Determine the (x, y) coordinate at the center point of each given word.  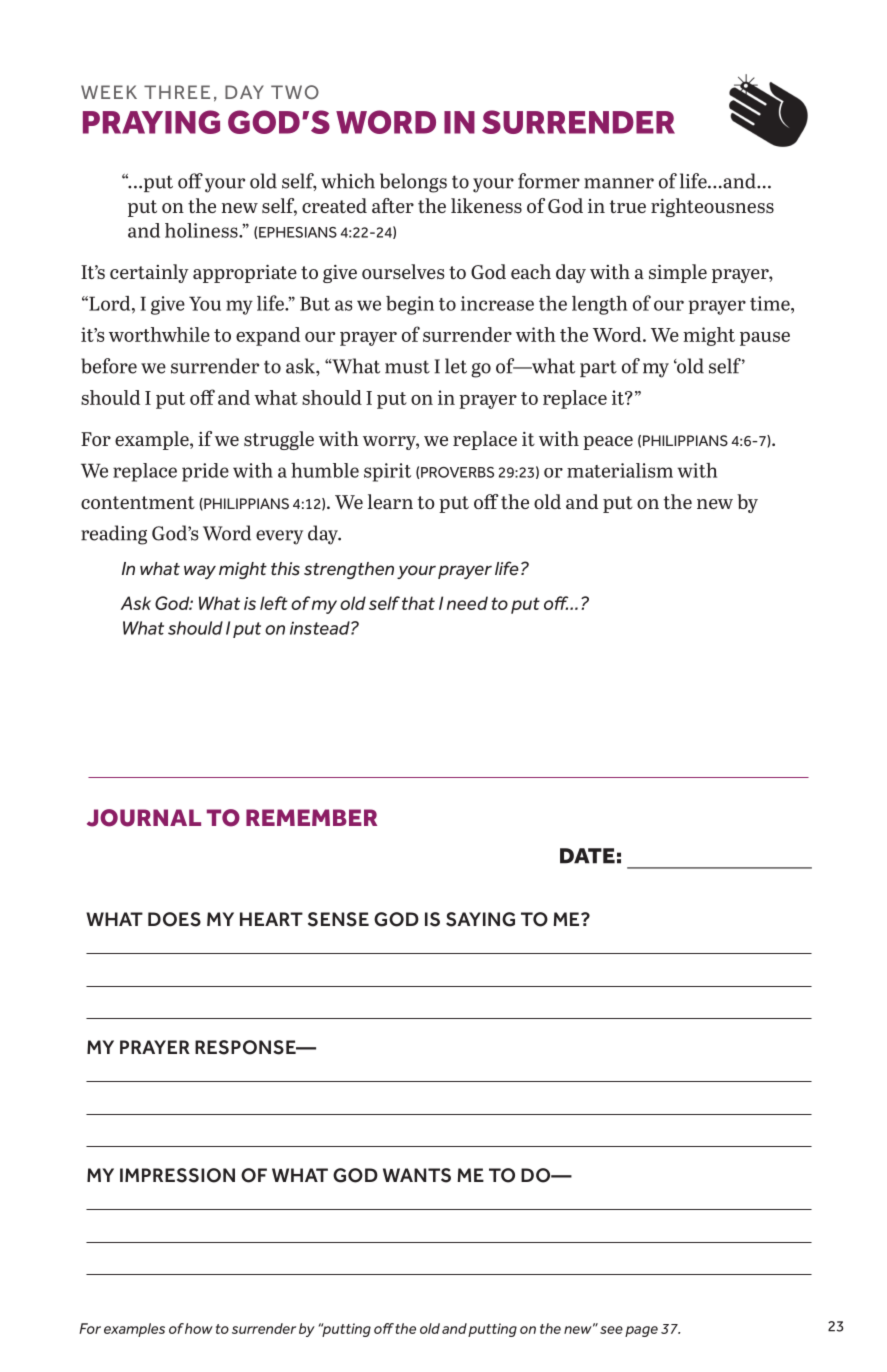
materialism (620, 470)
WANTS (417, 1175)
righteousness (712, 207)
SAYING (480, 919)
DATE (587, 856)
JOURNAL (144, 818)
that (418, 603)
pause (765, 339)
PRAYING (151, 122)
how (199, 1328)
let (456, 366)
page (641, 1331)
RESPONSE (246, 1047)
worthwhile (159, 334)
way (200, 572)
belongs (413, 183)
